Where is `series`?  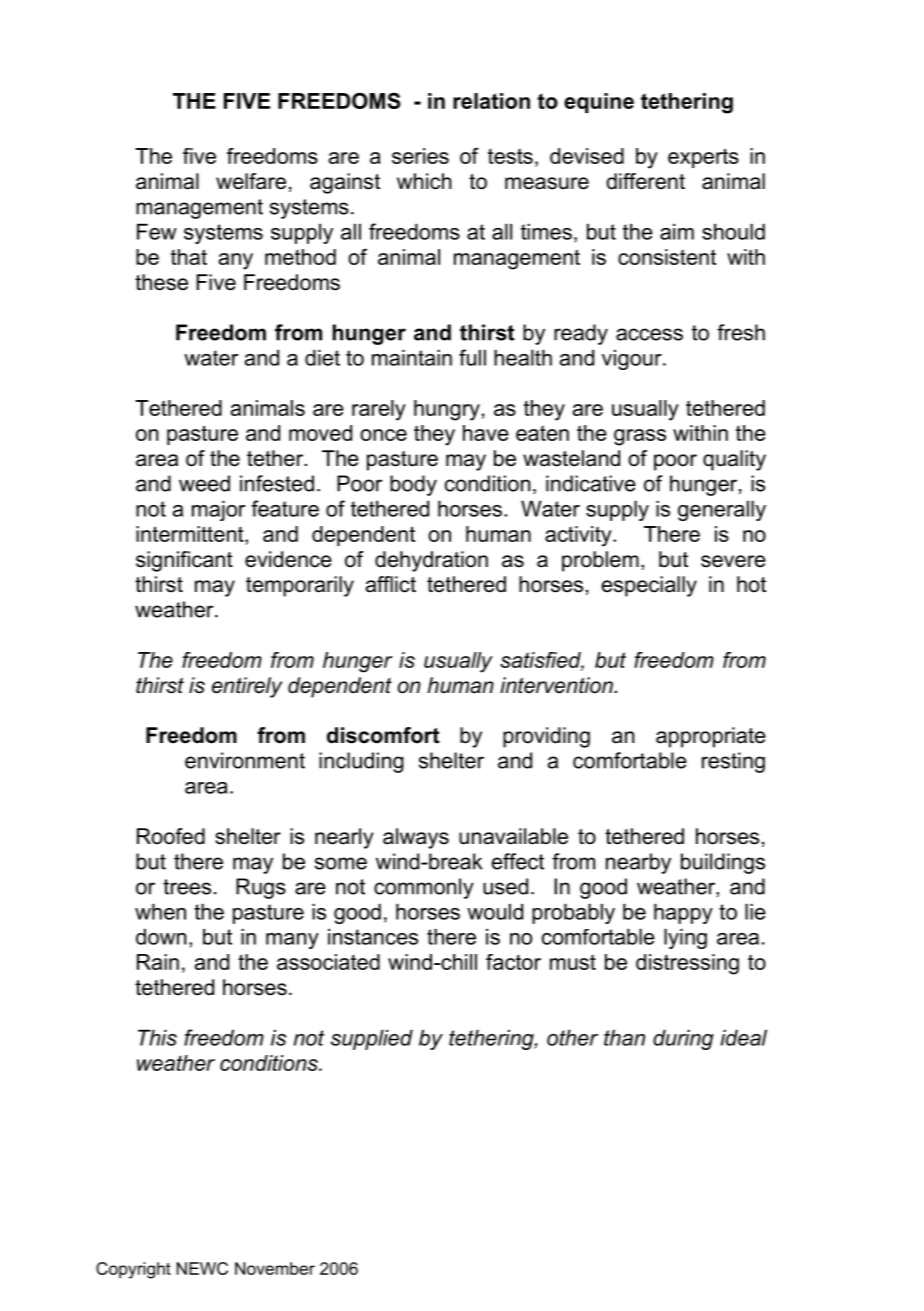
series is located at coordinates (420, 156).
